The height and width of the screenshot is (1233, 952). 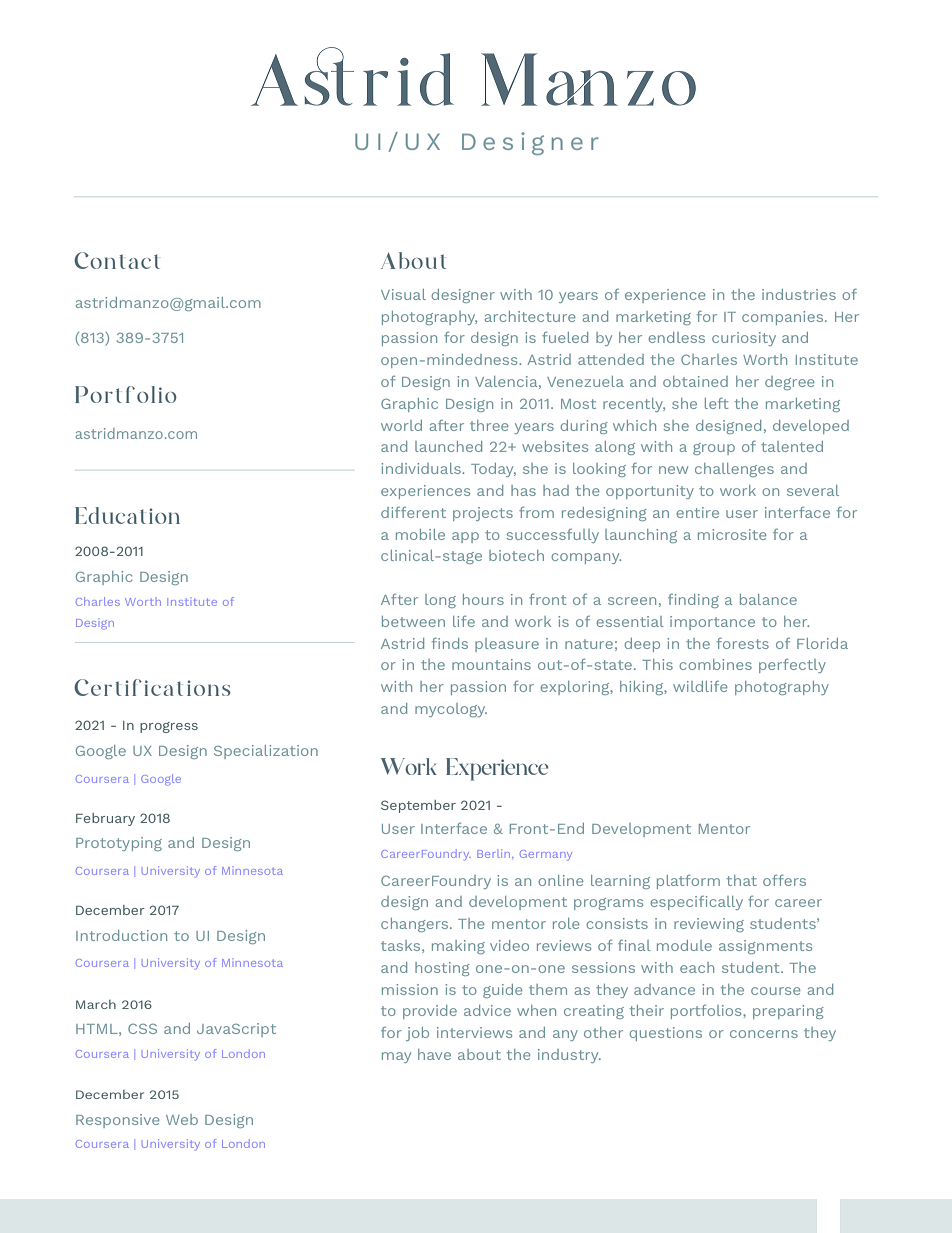 What do you see at coordinates (121, 935) in the screenshot?
I see `Introduction` at bounding box center [121, 935].
